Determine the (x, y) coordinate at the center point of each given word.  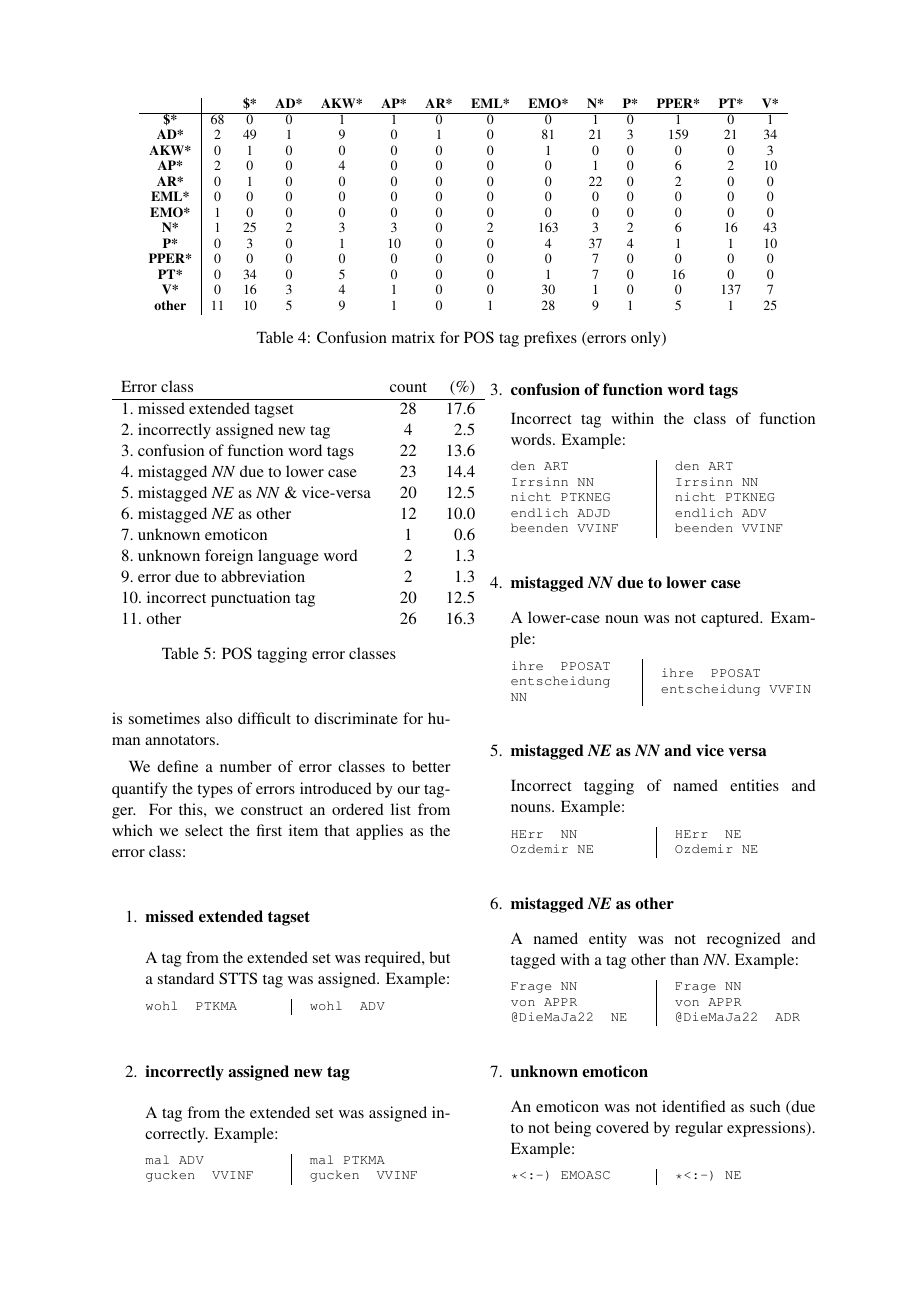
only (647, 339)
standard (186, 978)
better (431, 766)
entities (754, 785)
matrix (413, 337)
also (219, 718)
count (408, 387)
